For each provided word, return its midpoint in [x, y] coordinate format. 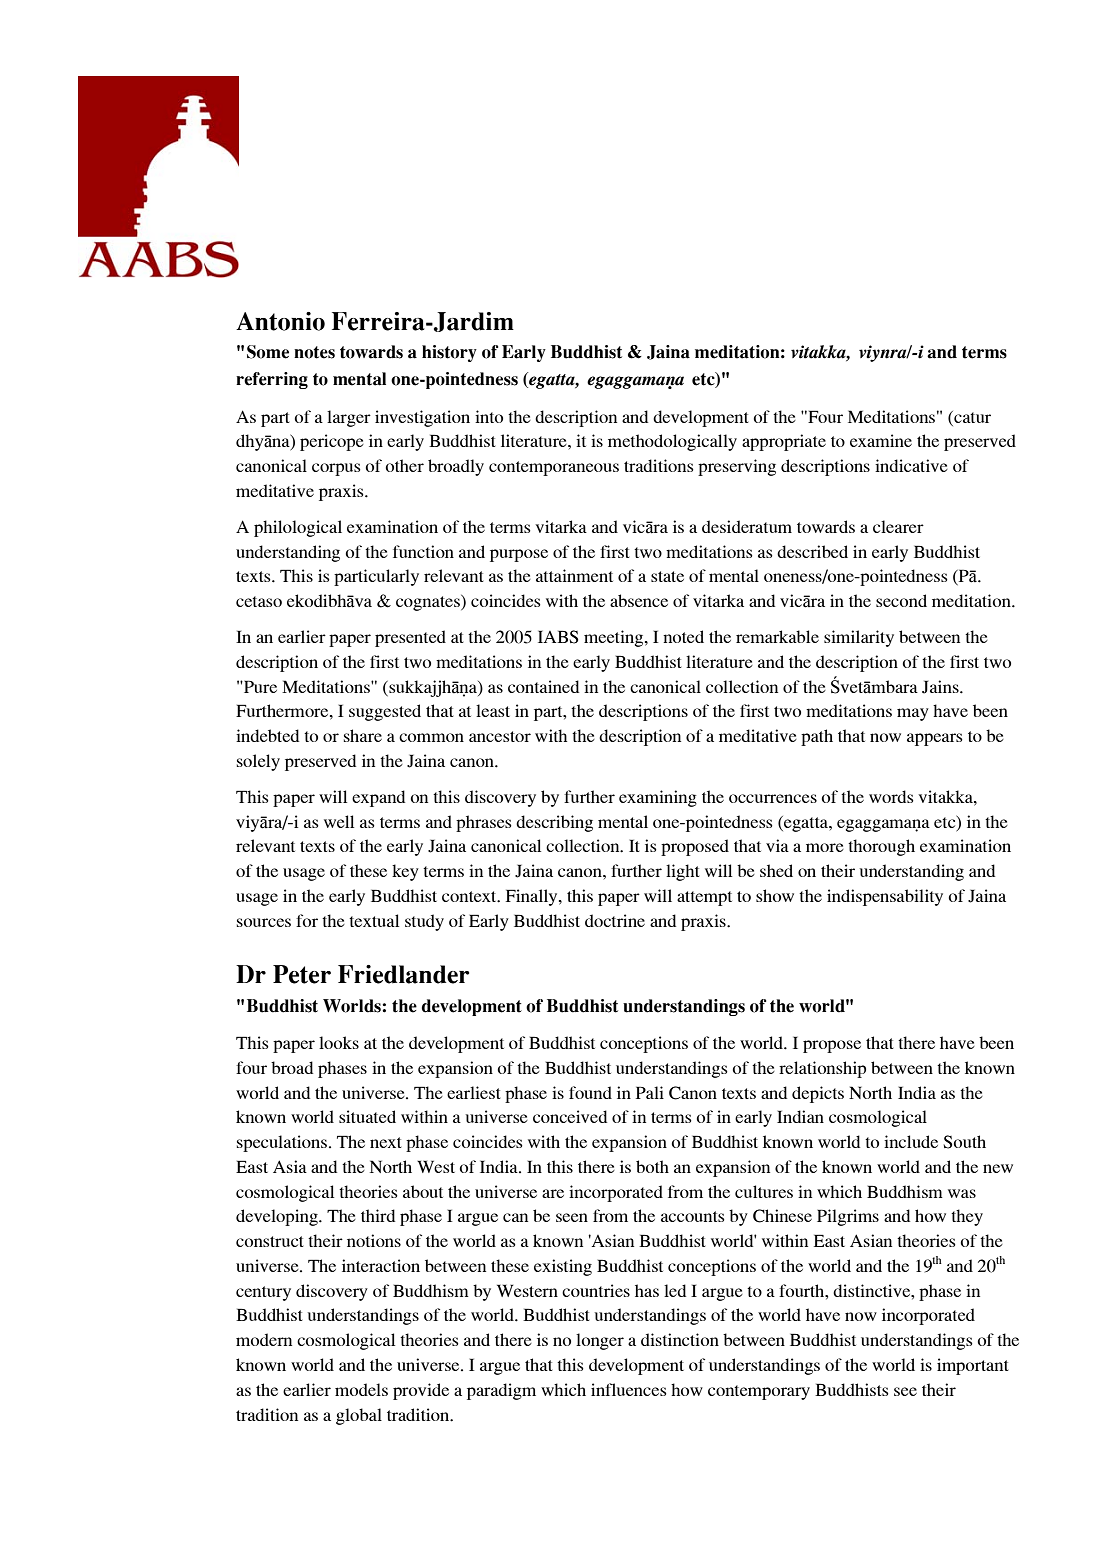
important [973, 1366]
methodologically [672, 442]
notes [314, 352]
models [361, 1389]
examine [881, 440]
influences [629, 1389]
